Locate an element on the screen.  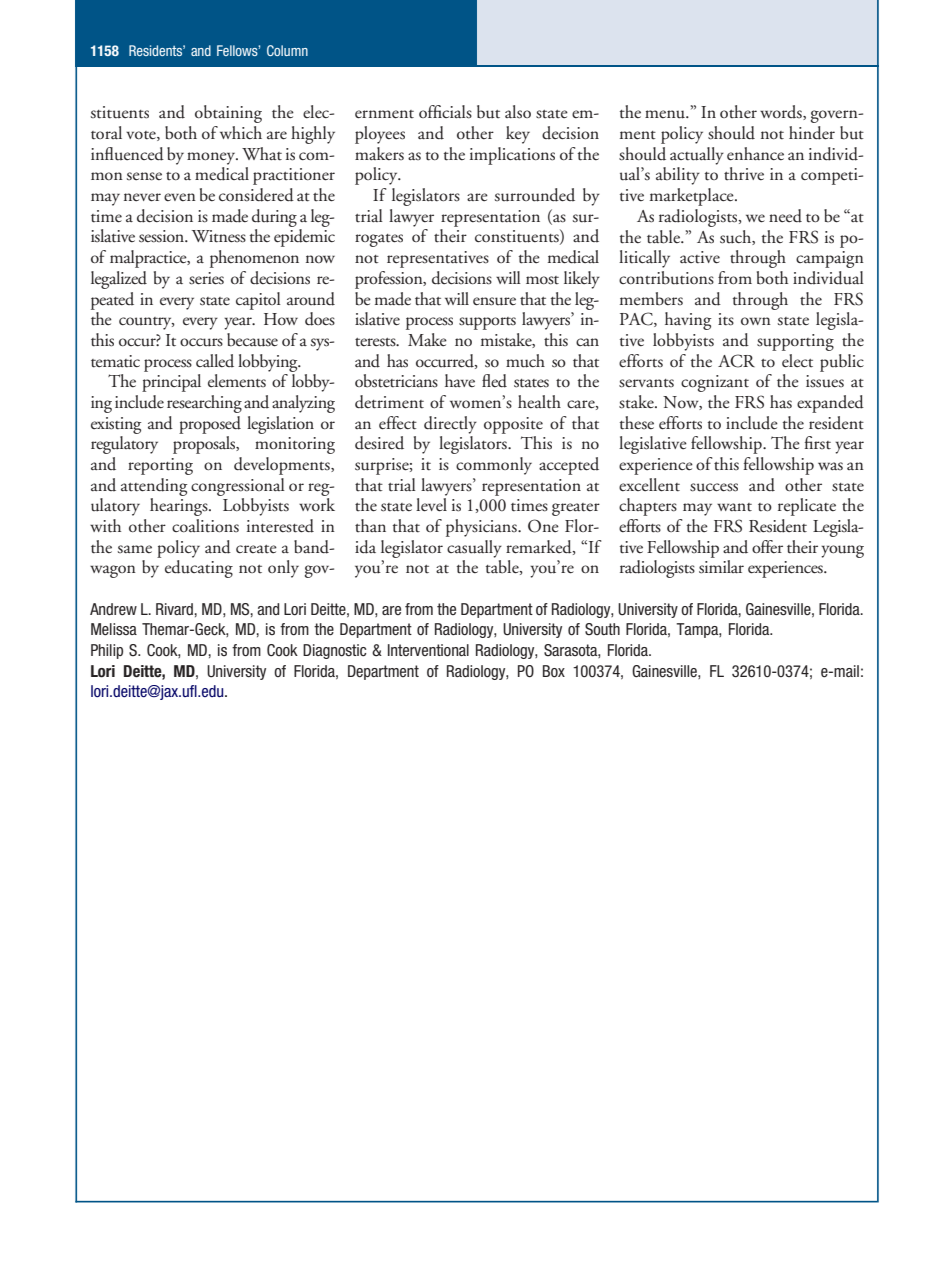
Column is located at coordinates (287, 50).
